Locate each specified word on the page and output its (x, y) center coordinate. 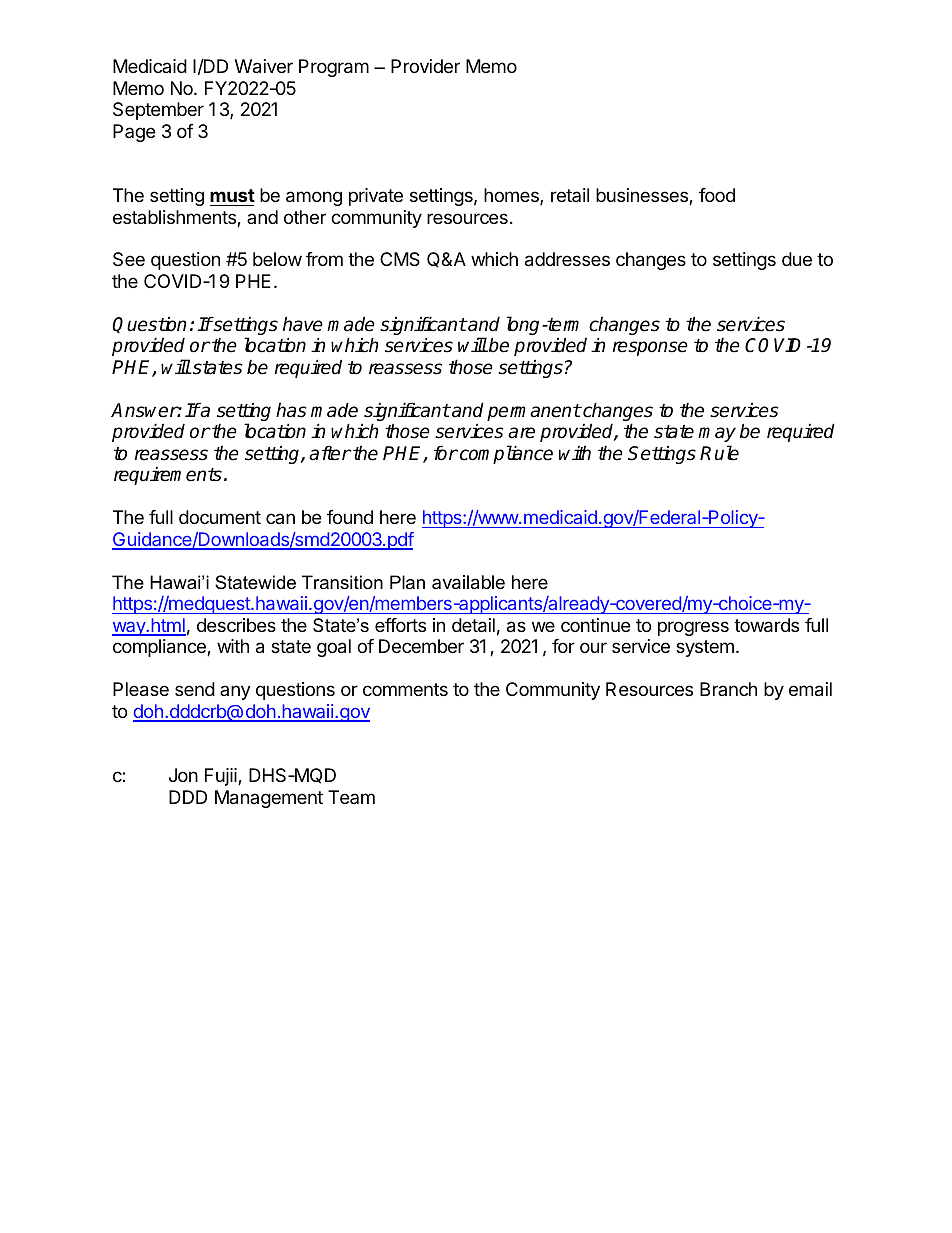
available (468, 582)
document (220, 517)
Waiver (264, 66)
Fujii (222, 777)
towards (766, 625)
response (650, 348)
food (717, 195)
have (303, 324)
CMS (400, 259)
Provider (425, 66)
